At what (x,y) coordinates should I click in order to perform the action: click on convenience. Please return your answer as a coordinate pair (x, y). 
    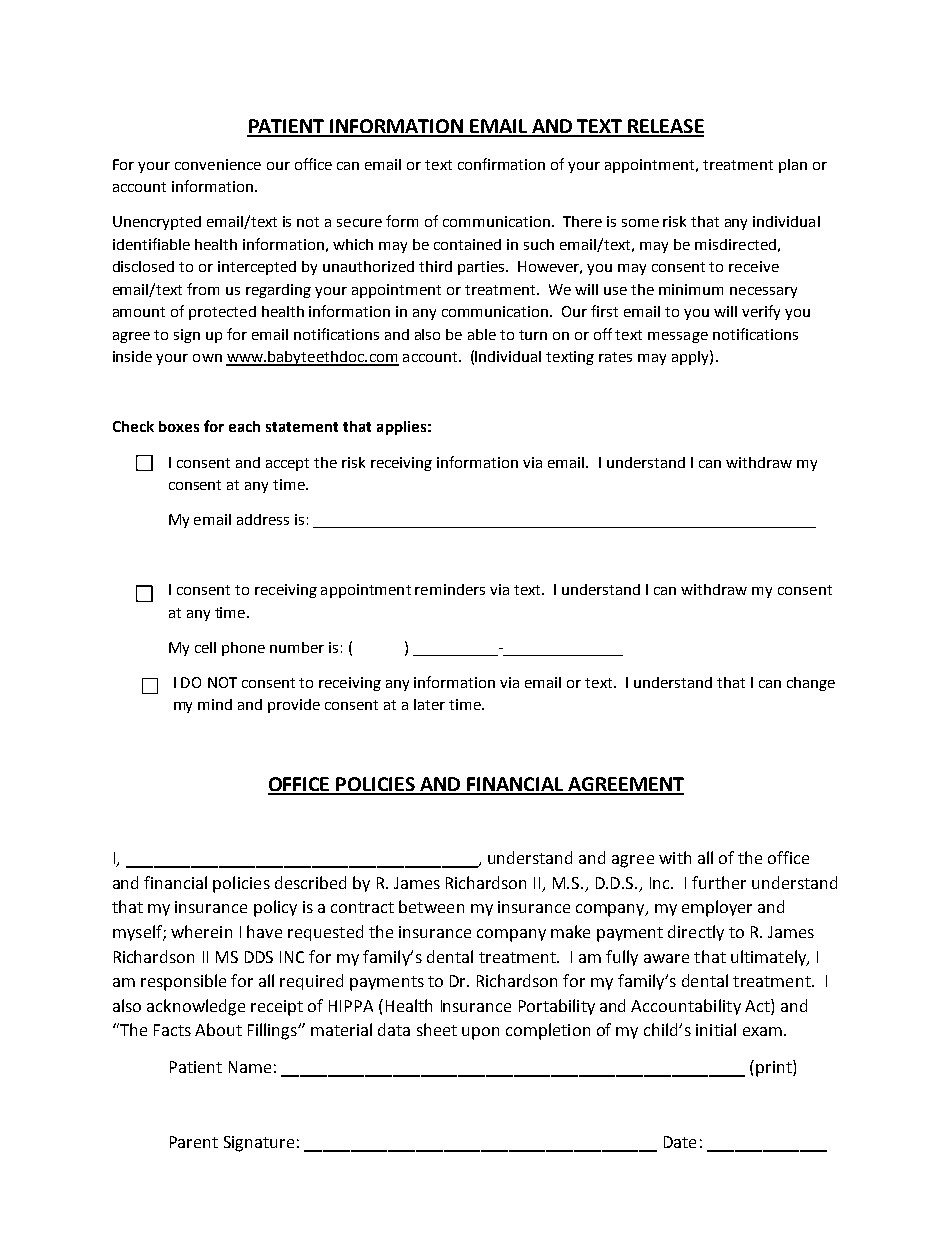
    Looking at the image, I should click on (218, 164).
